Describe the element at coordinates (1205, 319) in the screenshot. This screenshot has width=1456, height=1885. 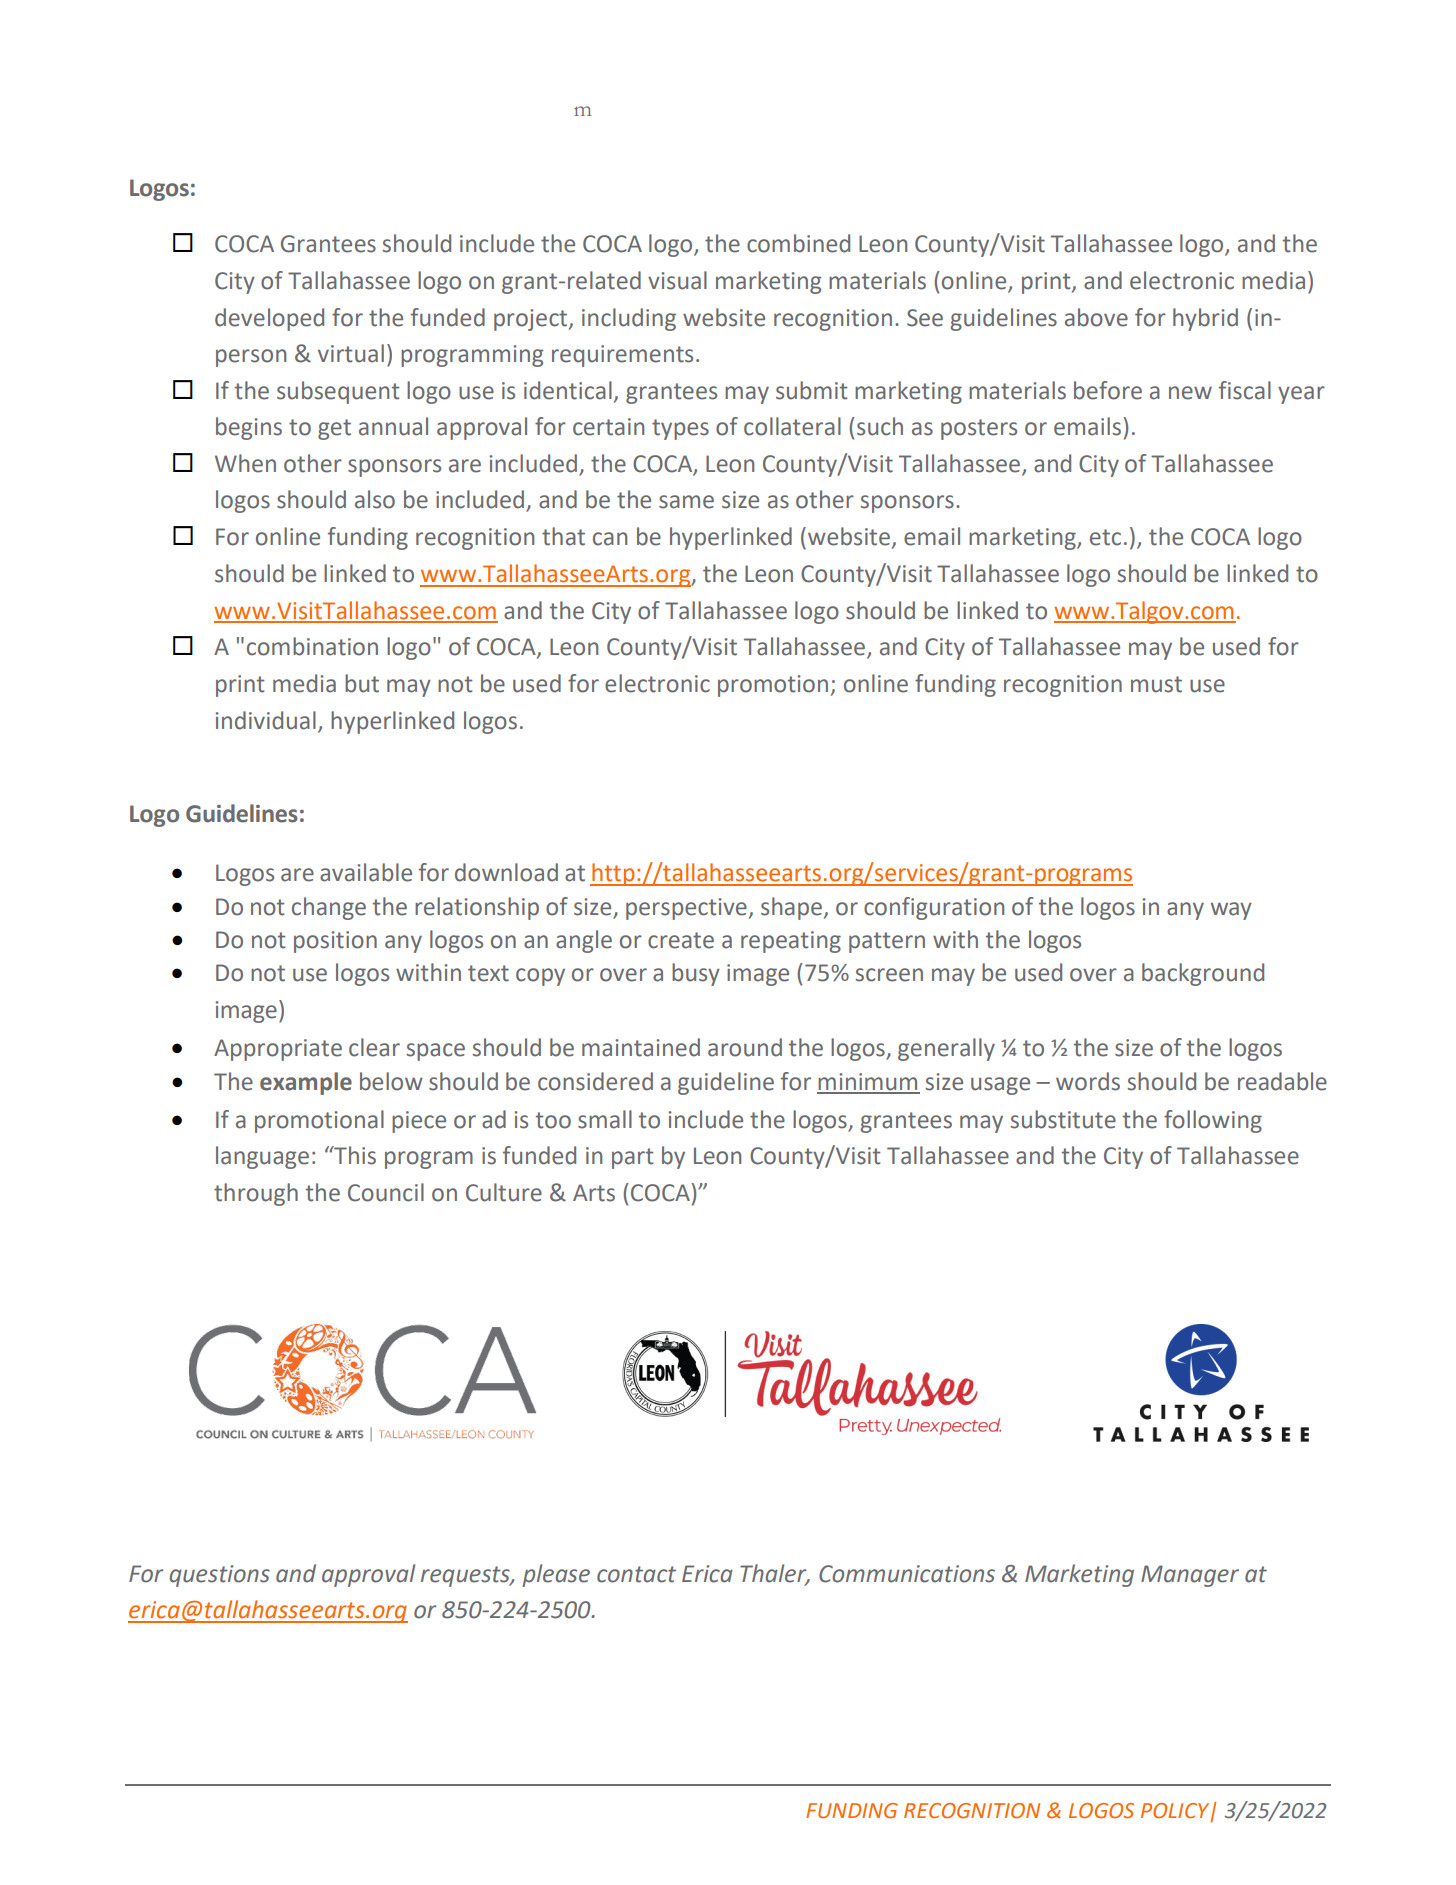
I see `hybrid` at that location.
